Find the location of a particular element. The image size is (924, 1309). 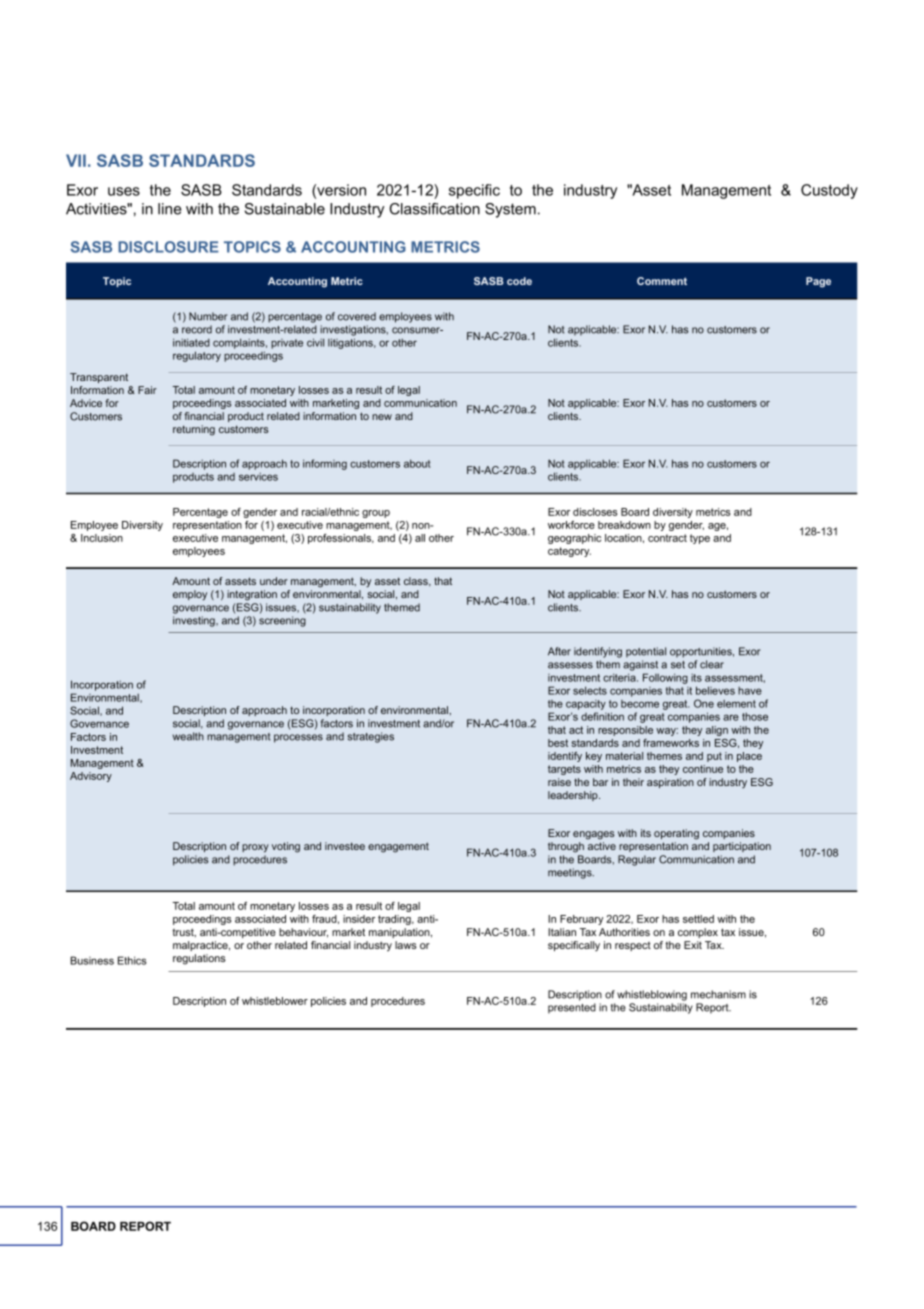

new is located at coordinates (382, 417).
